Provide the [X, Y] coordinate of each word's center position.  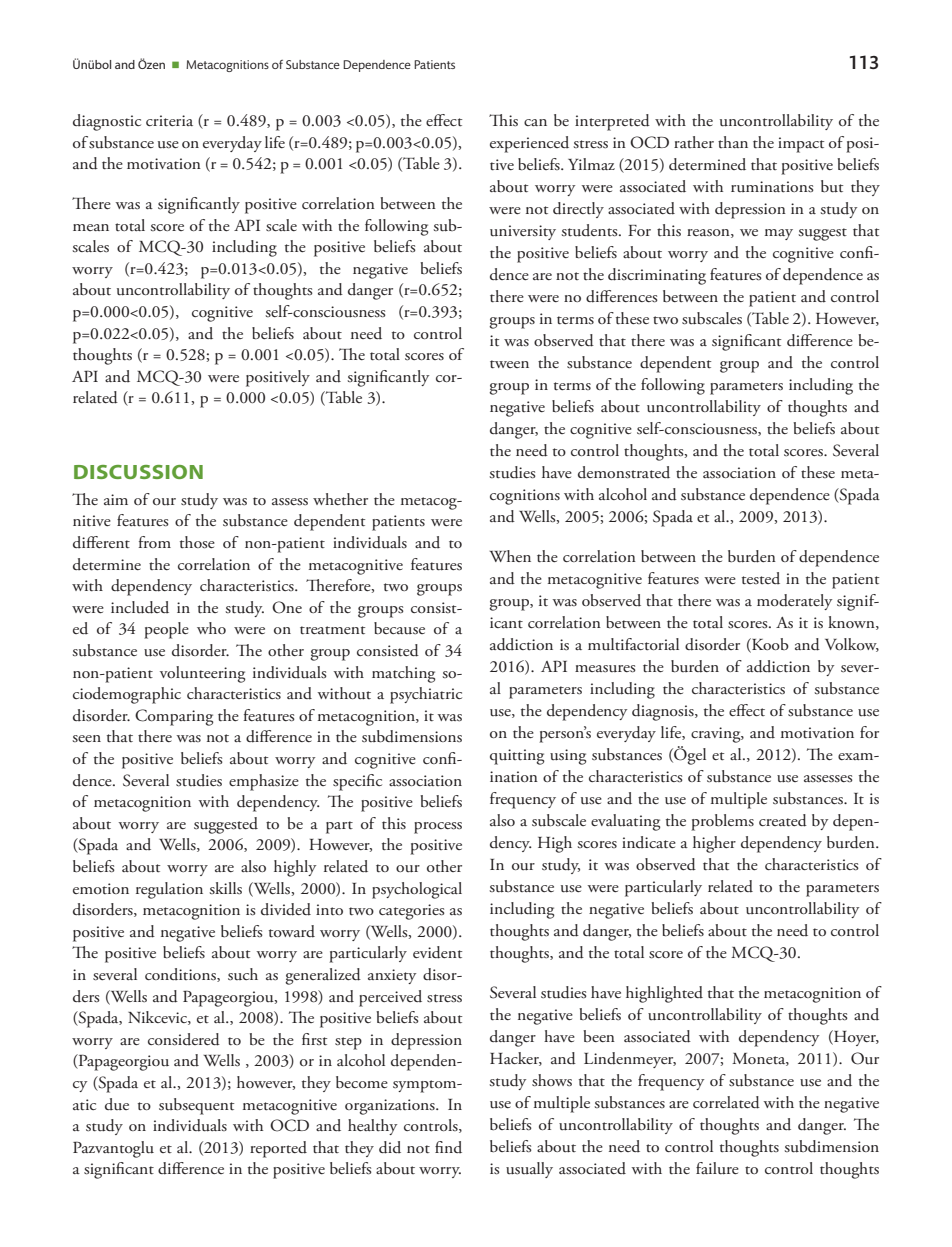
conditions [181, 975]
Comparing [174, 717]
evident [437, 952]
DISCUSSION [138, 472]
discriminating [657, 276]
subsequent [196, 1106]
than [733, 142]
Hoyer [855, 1038]
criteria [169, 121]
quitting [517, 757]
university [523, 232]
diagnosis [664, 712]
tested [761, 578]
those [197, 542]
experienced [529, 144]
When [510, 556]
